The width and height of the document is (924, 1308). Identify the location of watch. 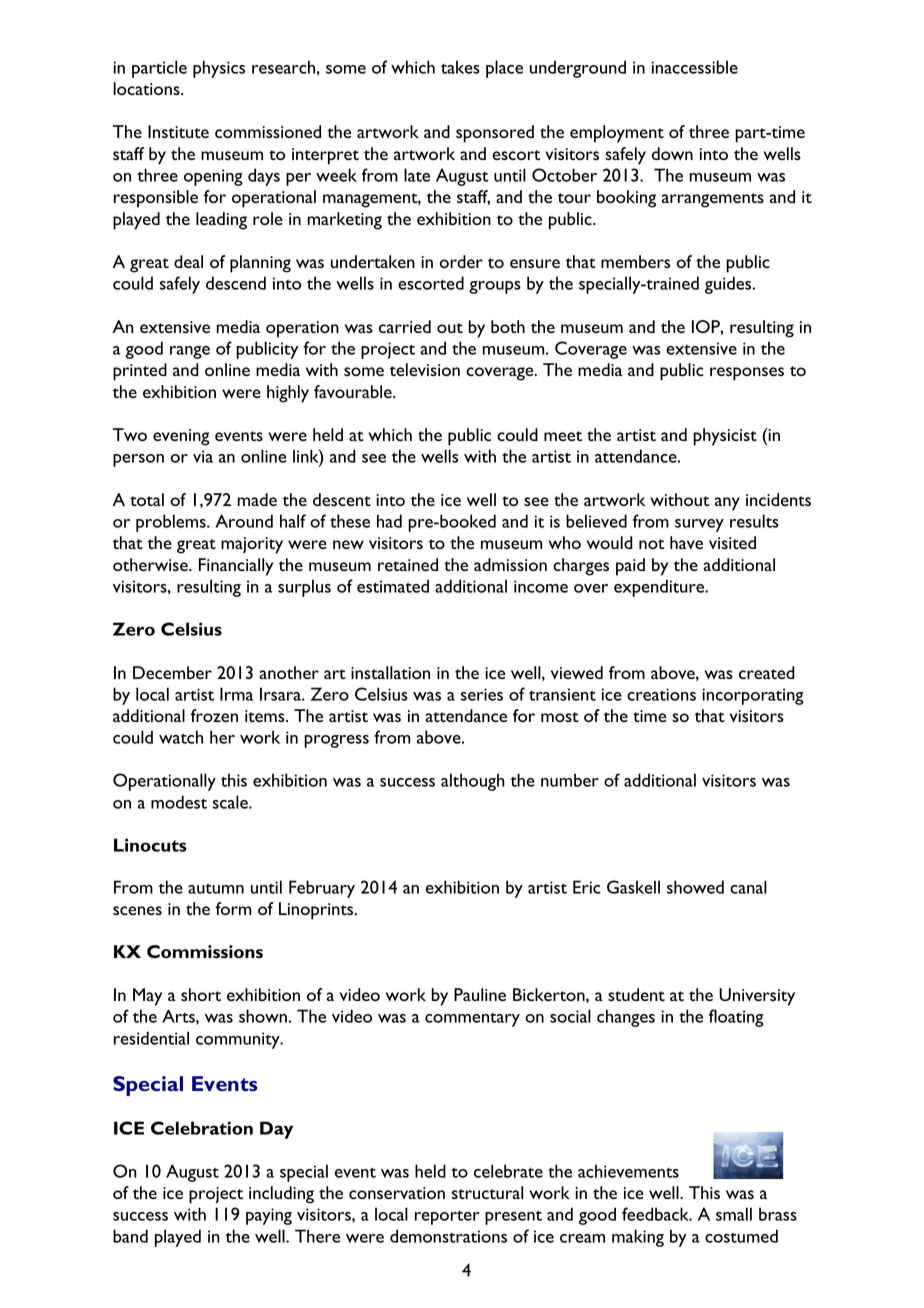
(181, 737).
